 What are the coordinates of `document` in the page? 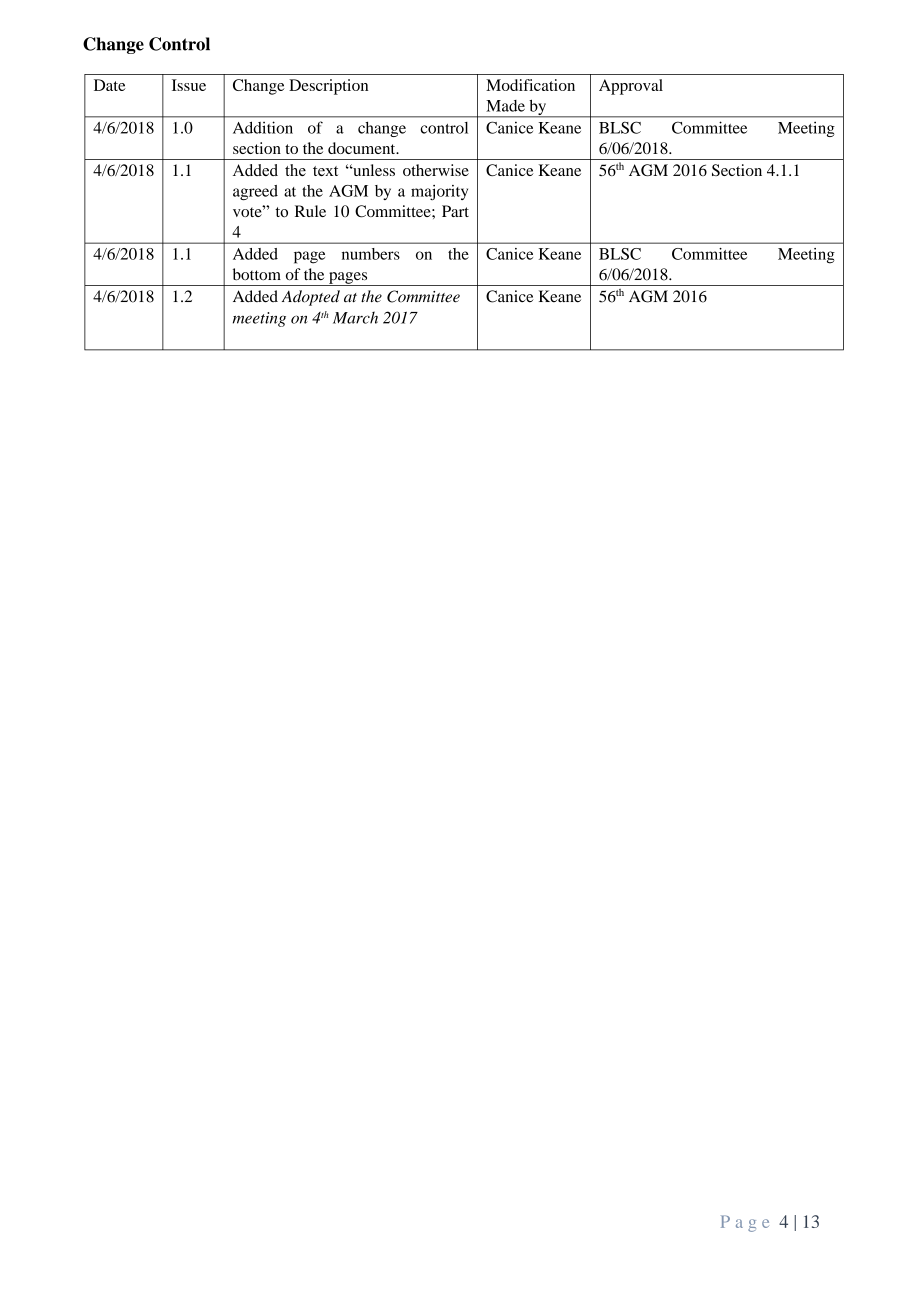 It's located at (363, 148).
